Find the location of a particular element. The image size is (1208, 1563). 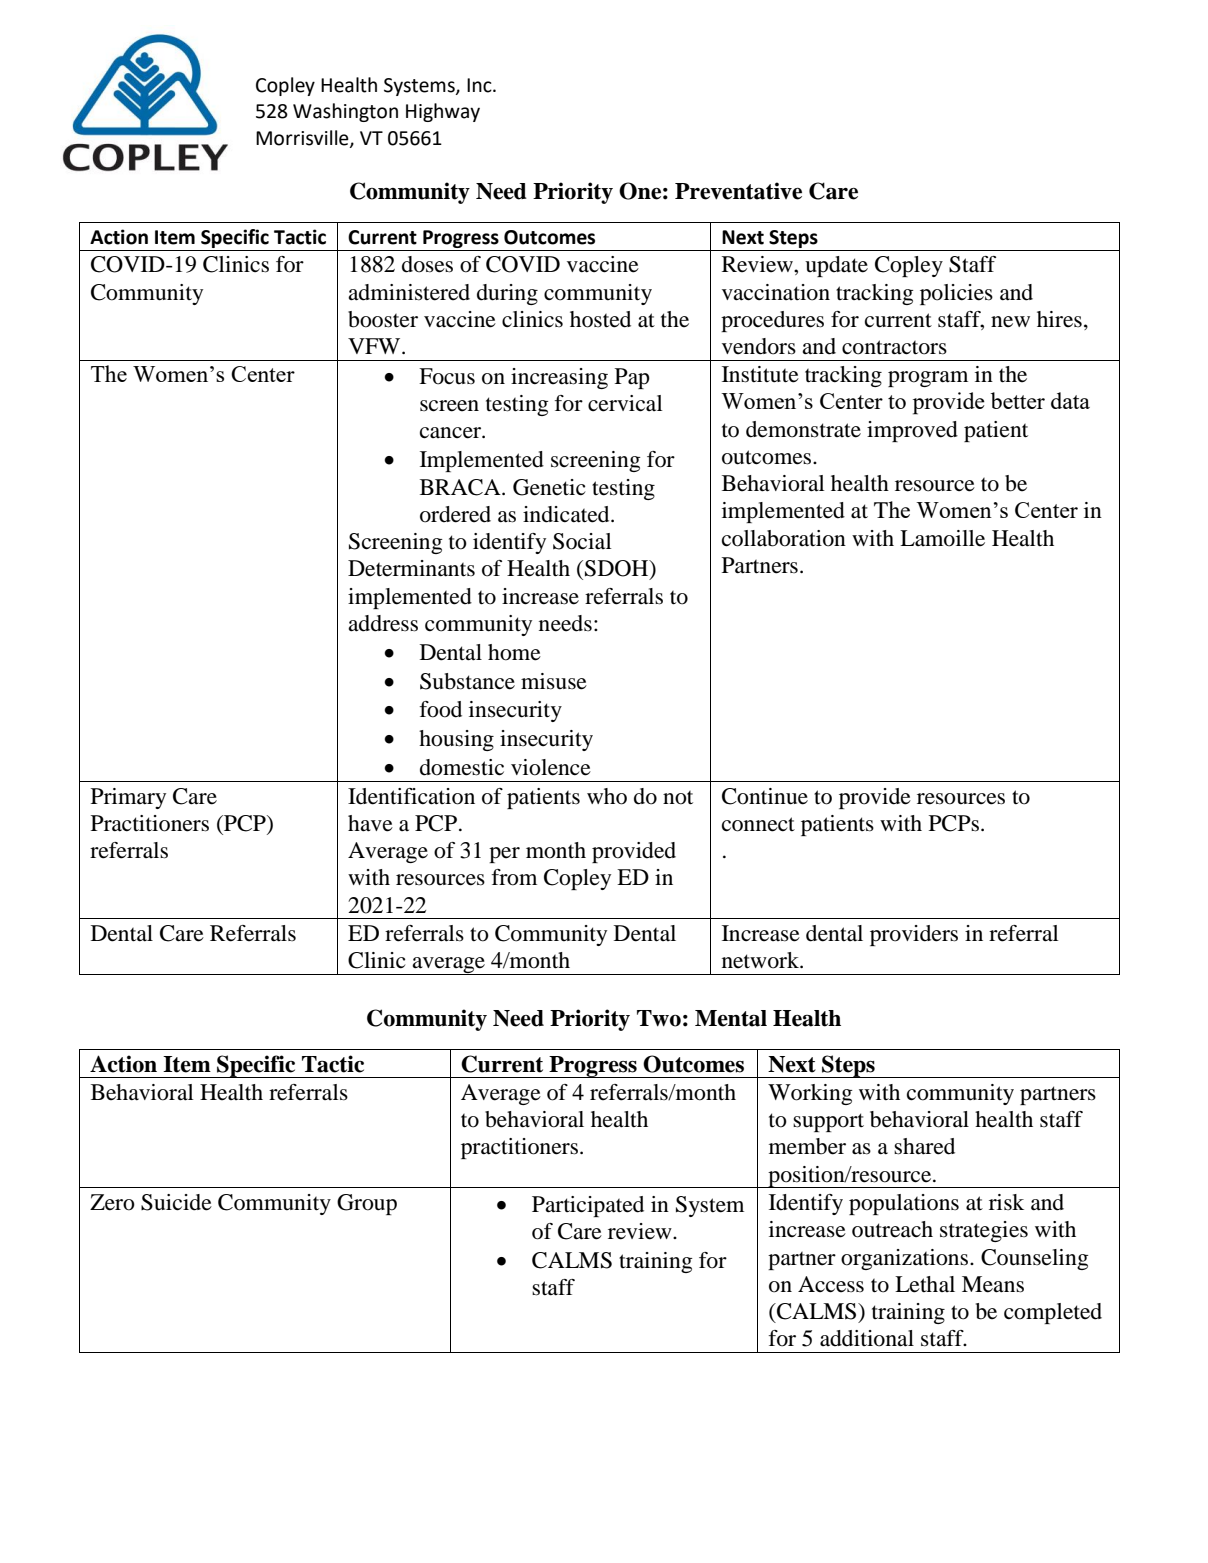

Continue is located at coordinates (765, 796).
